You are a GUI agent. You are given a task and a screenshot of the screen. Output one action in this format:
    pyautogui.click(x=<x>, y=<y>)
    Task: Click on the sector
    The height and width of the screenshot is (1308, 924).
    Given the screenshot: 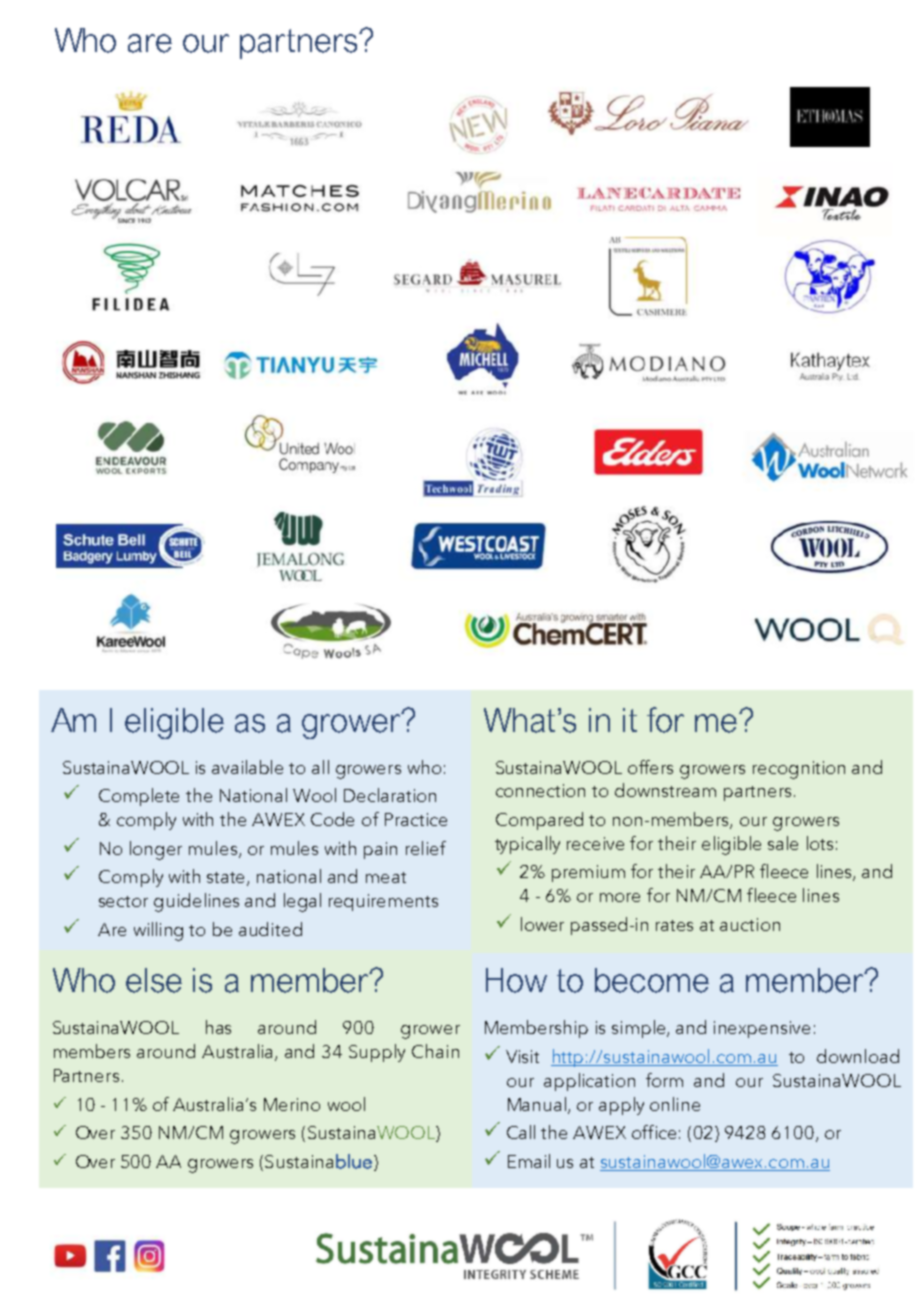 What is the action you would take?
    pyautogui.click(x=123, y=901)
